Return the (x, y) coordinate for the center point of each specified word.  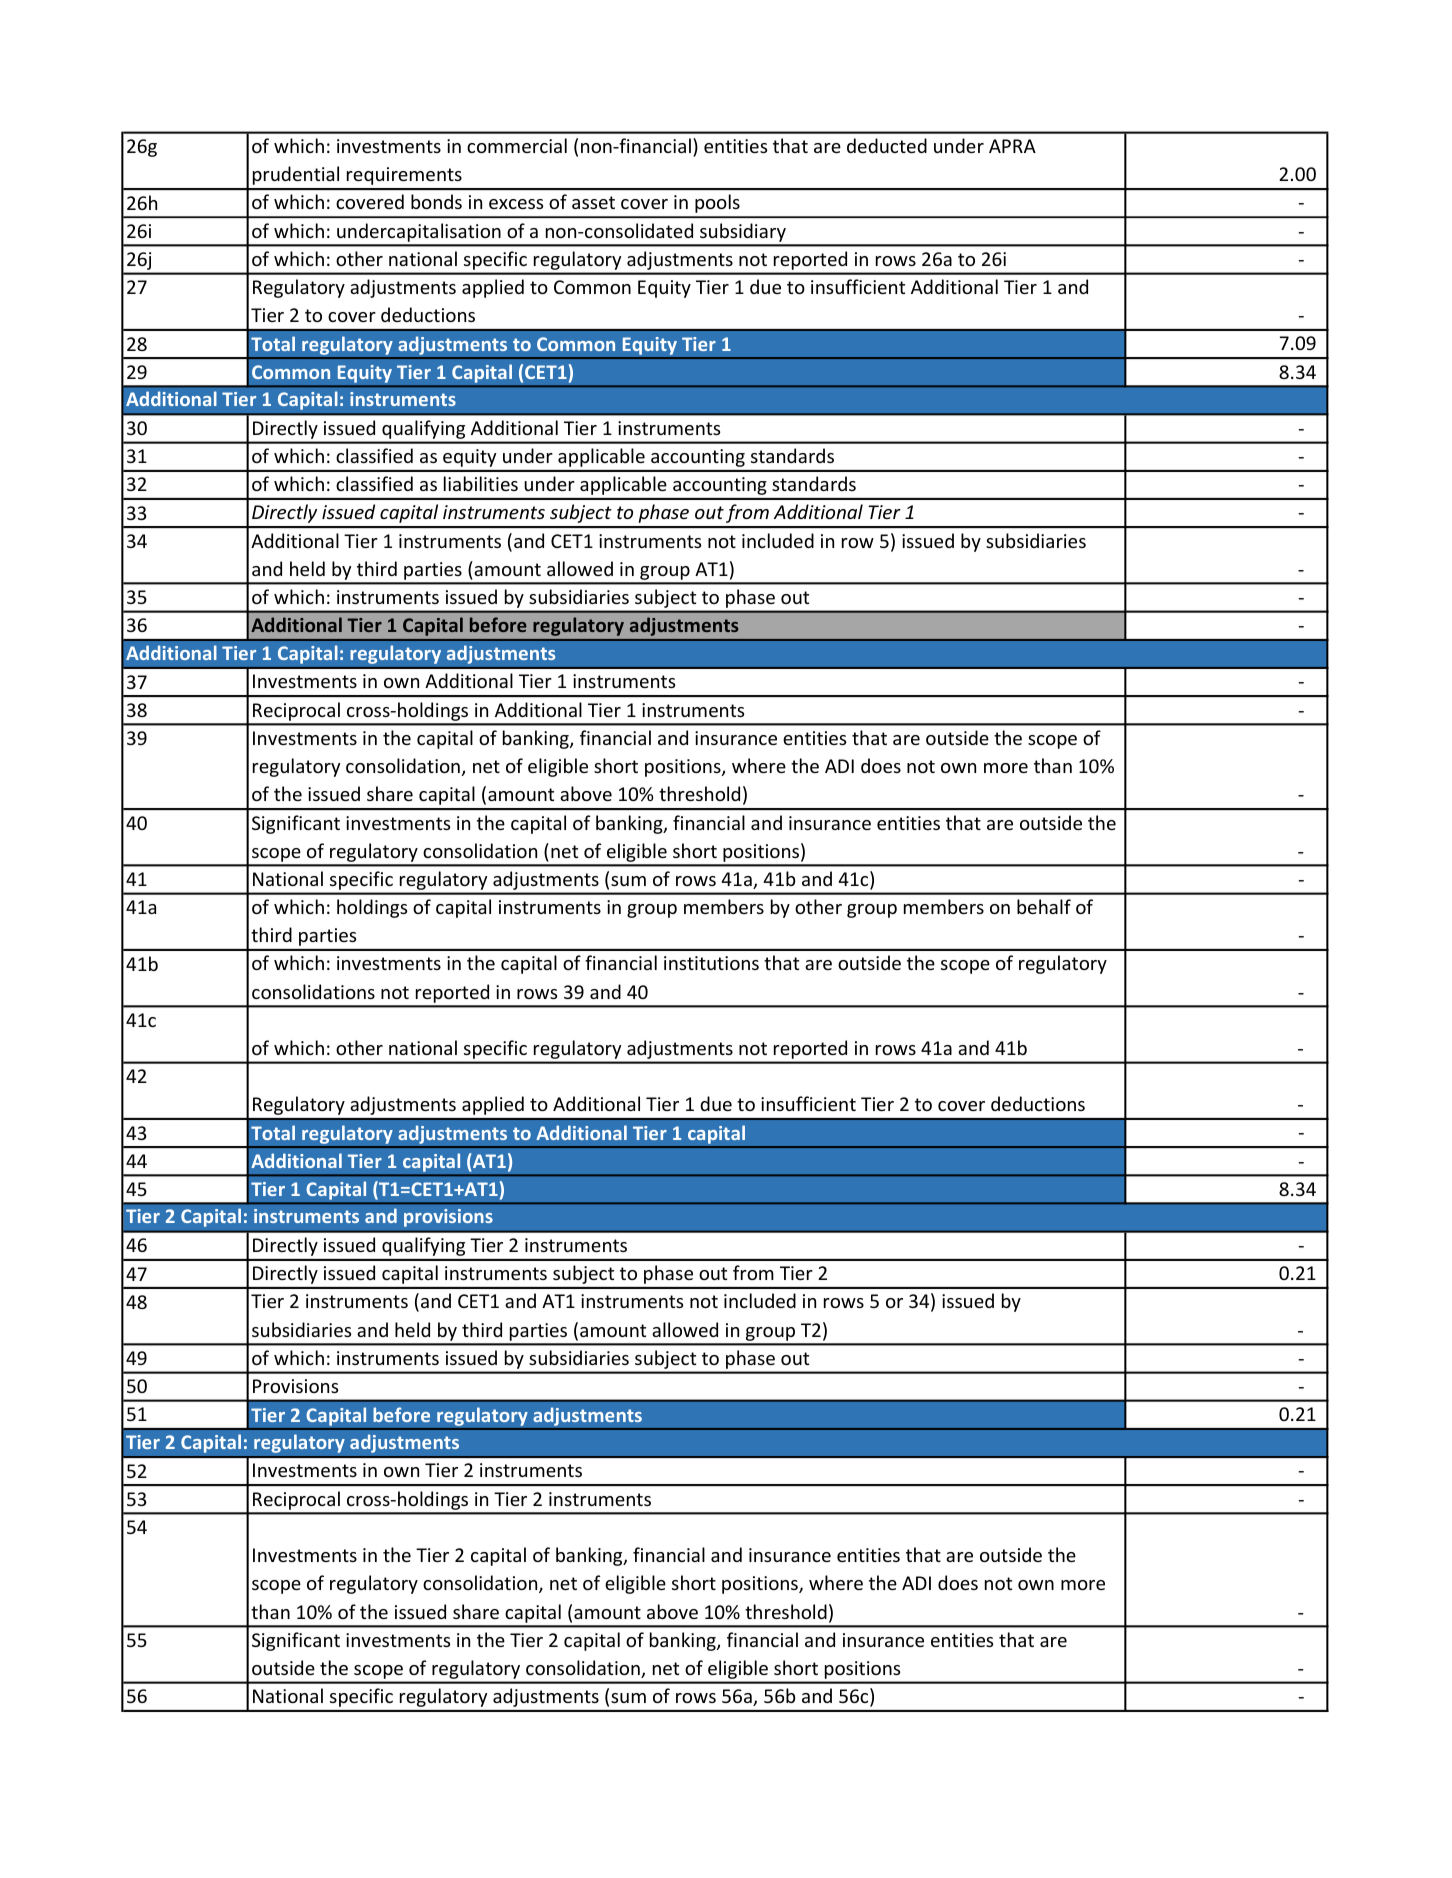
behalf (1044, 906)
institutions (711, 963)
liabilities (481, 483)
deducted (887, 145)
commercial (517, 145)
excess (516, 204)
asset (593, 202)
